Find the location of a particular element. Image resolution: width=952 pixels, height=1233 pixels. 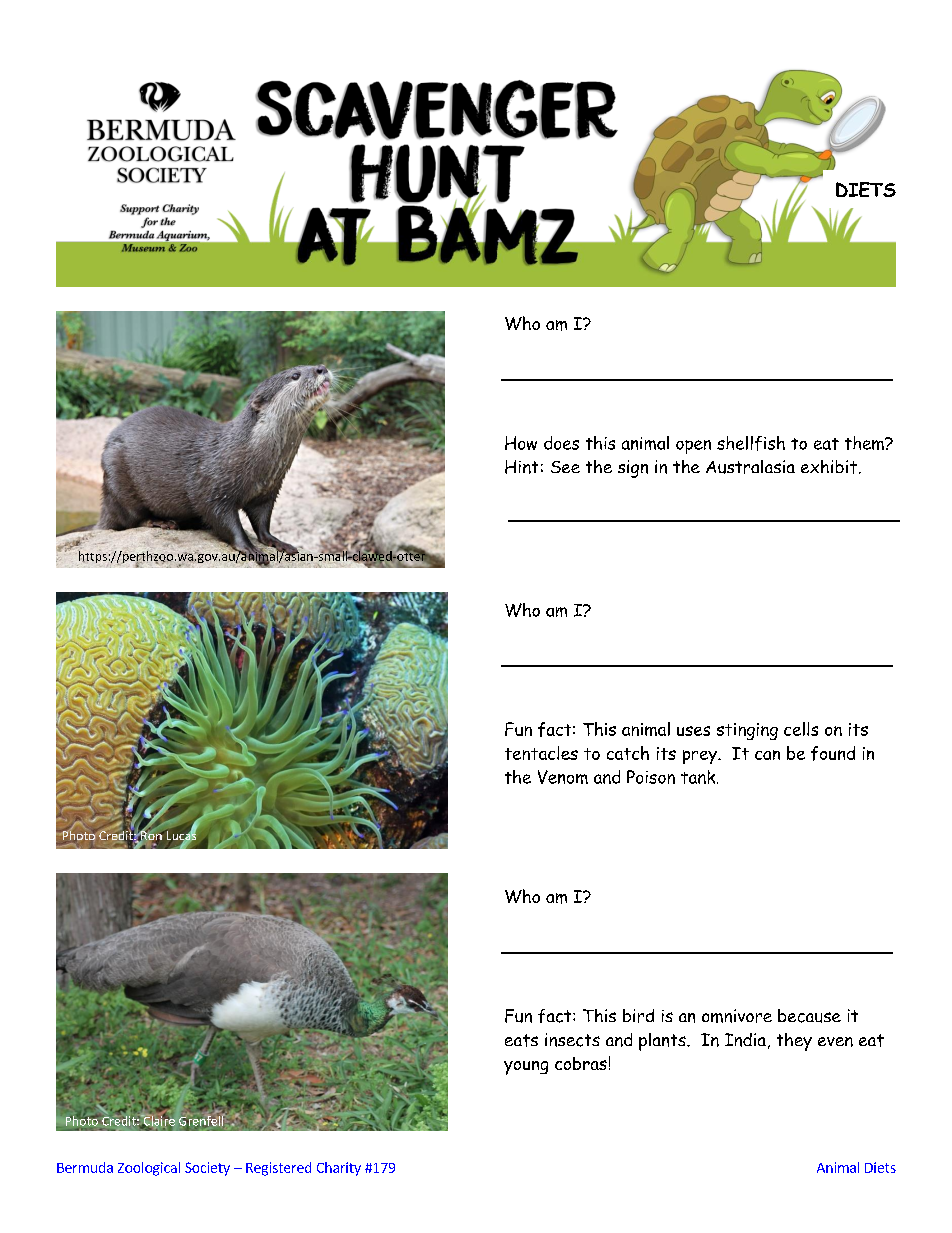

Zoological is located at coordinates (149, 1169).
